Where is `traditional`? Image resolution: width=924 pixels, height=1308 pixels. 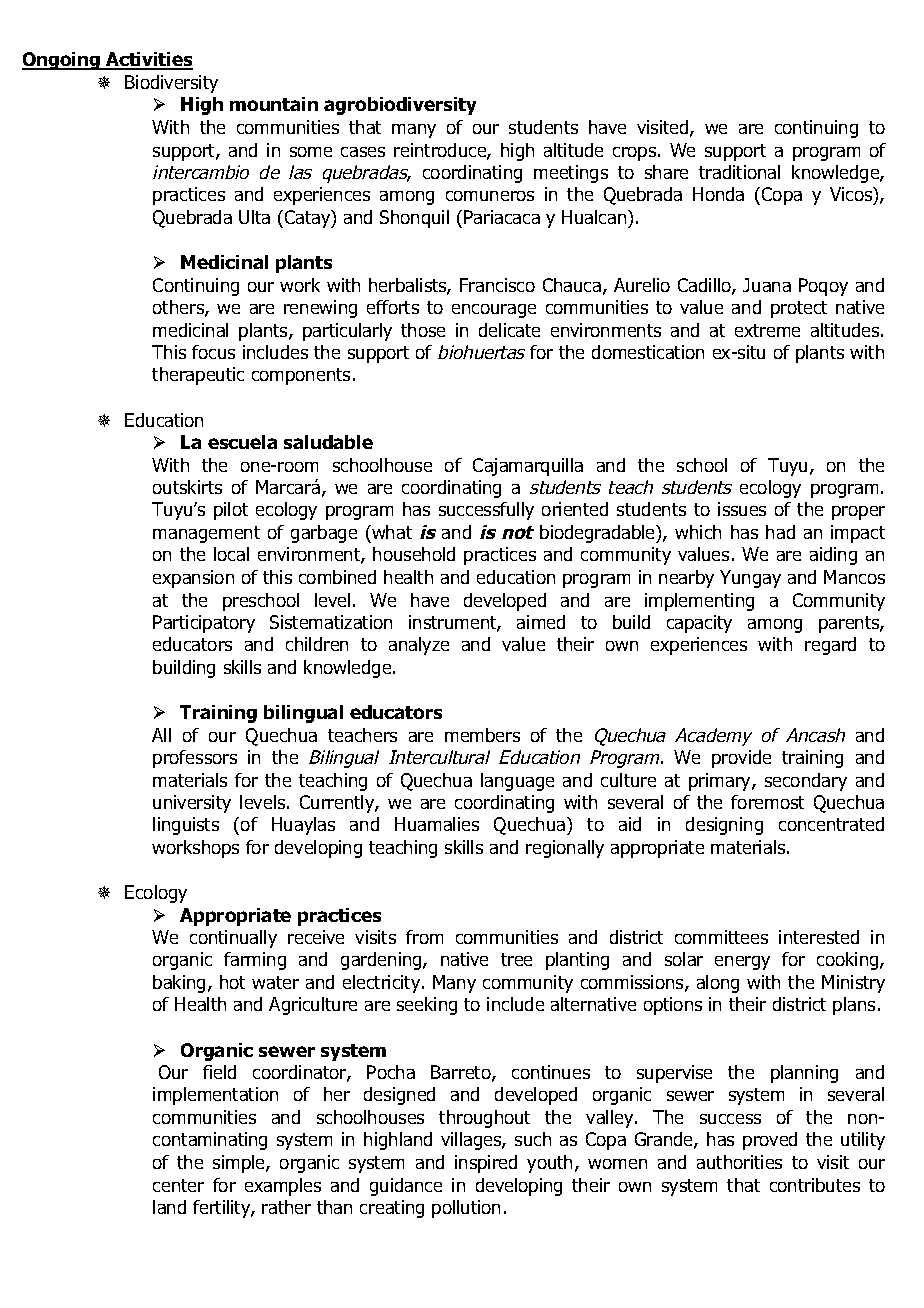
traditional is located at coordinates (739, 172).
